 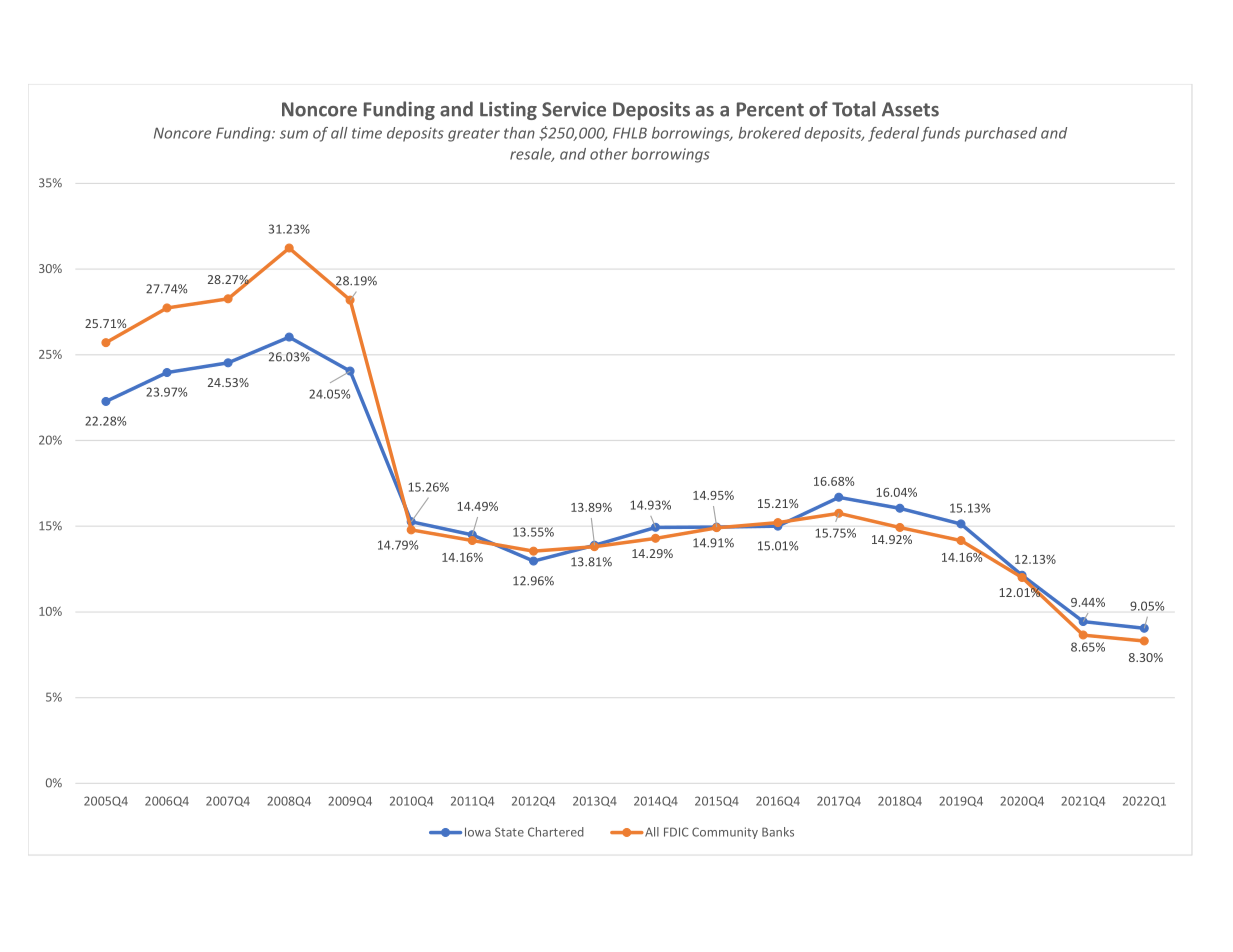 What do you see at coordinates (676, 832) in the screenshot?
I see `FDIC` at bounding box center [676, 832].
